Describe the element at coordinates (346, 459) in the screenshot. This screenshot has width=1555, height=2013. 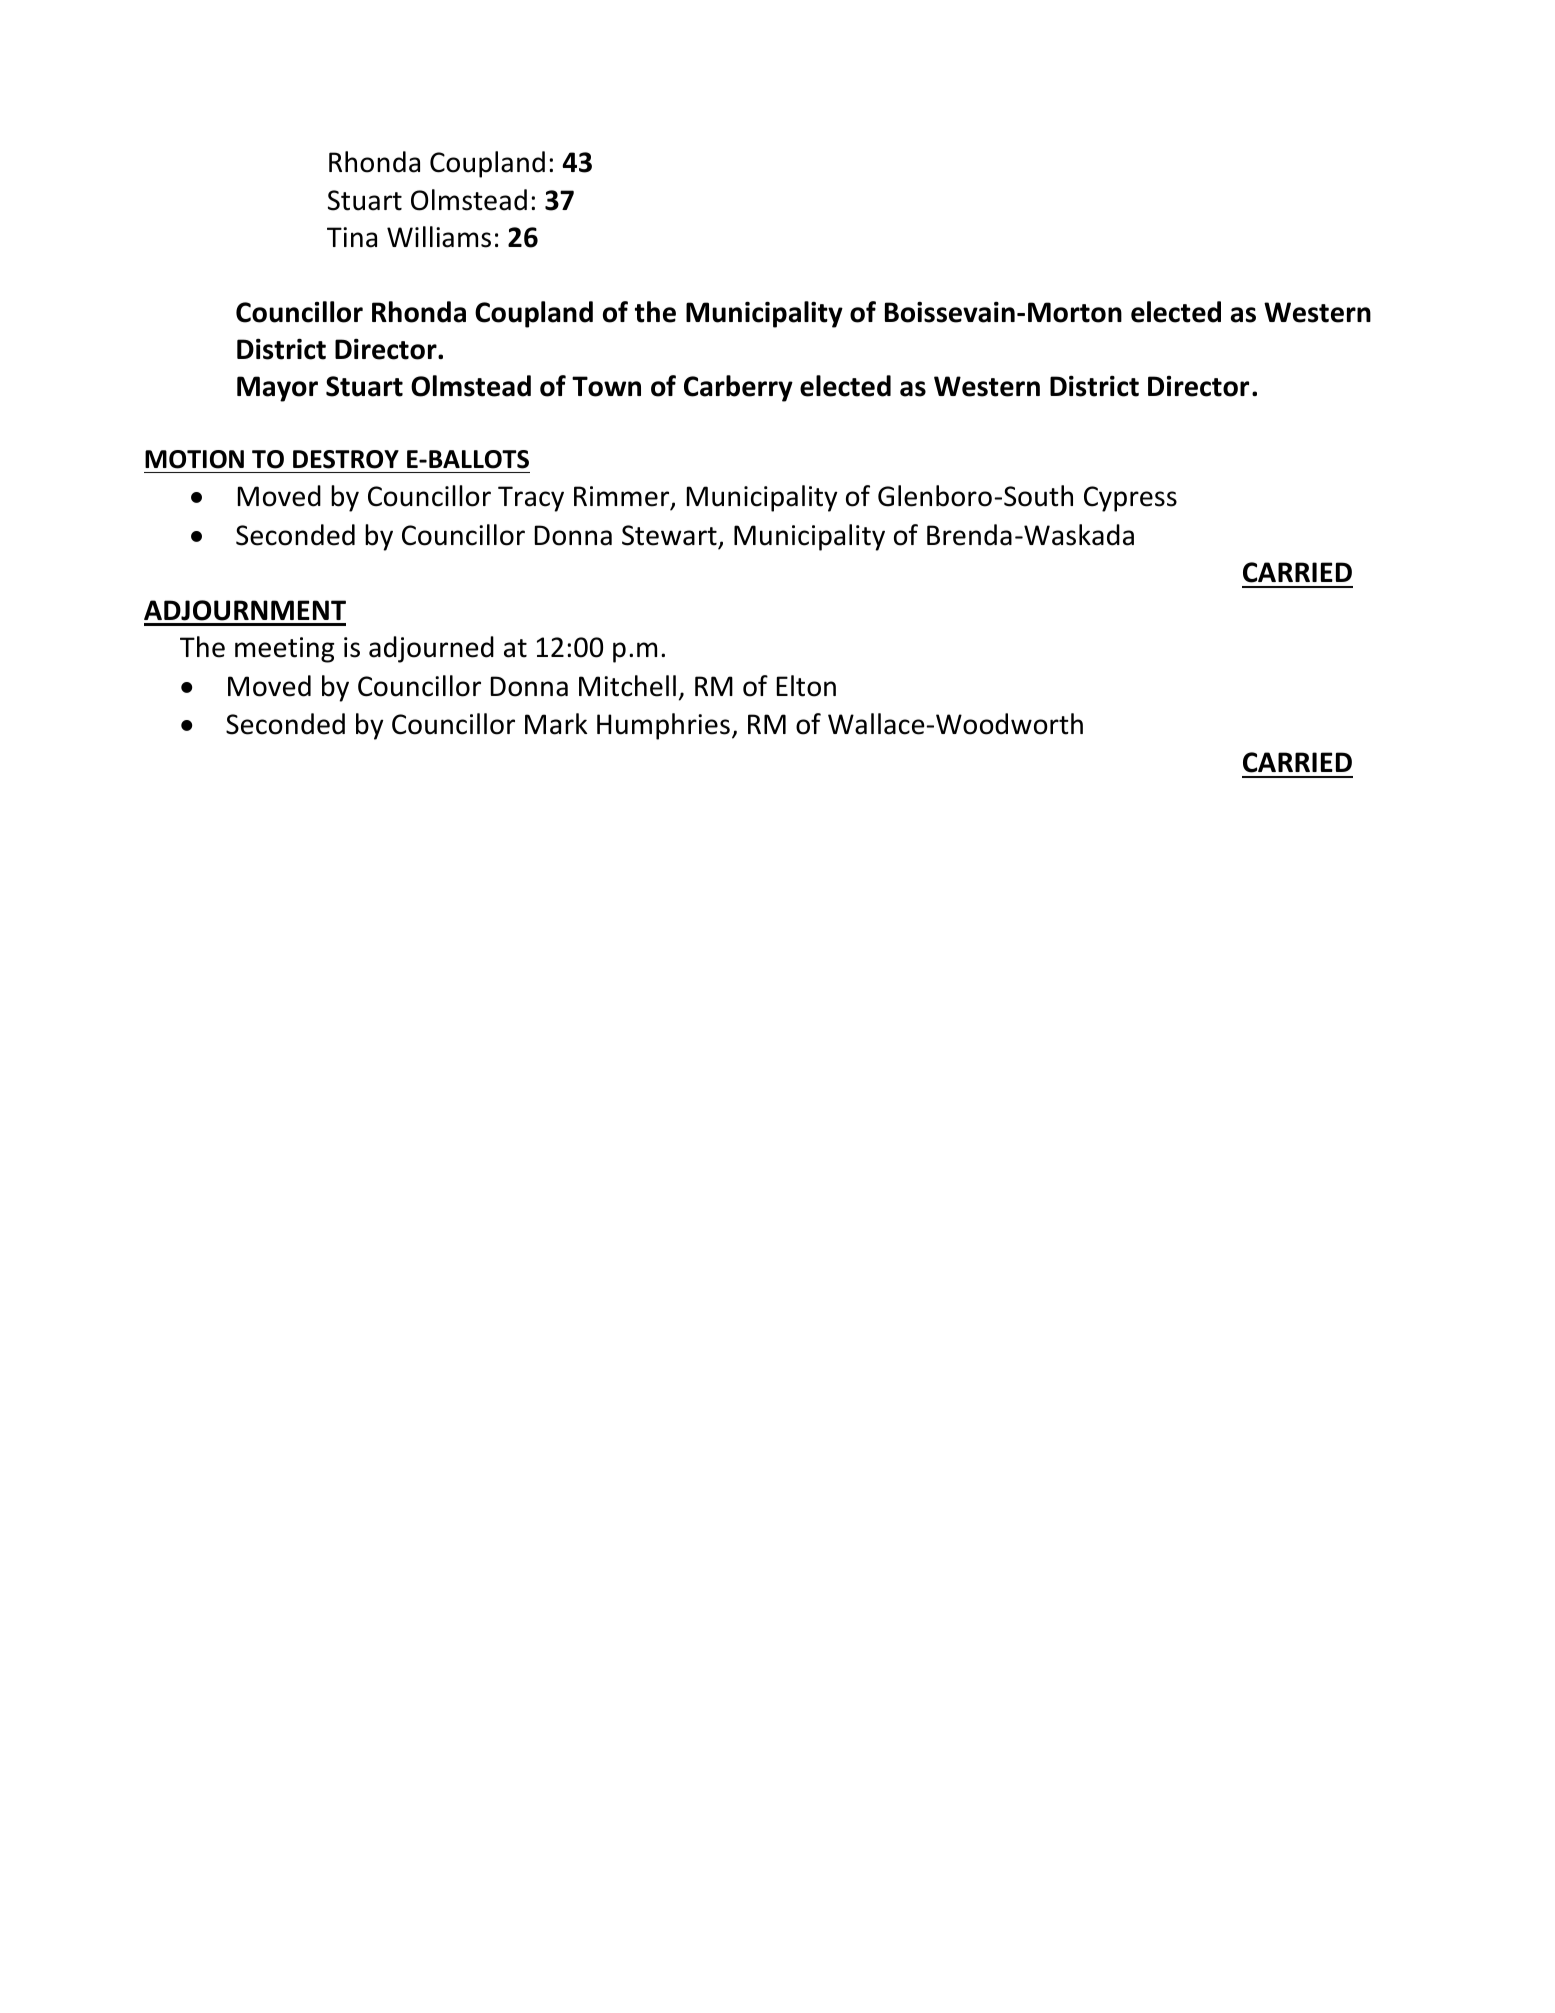
I see `DESTROY` at that location.
